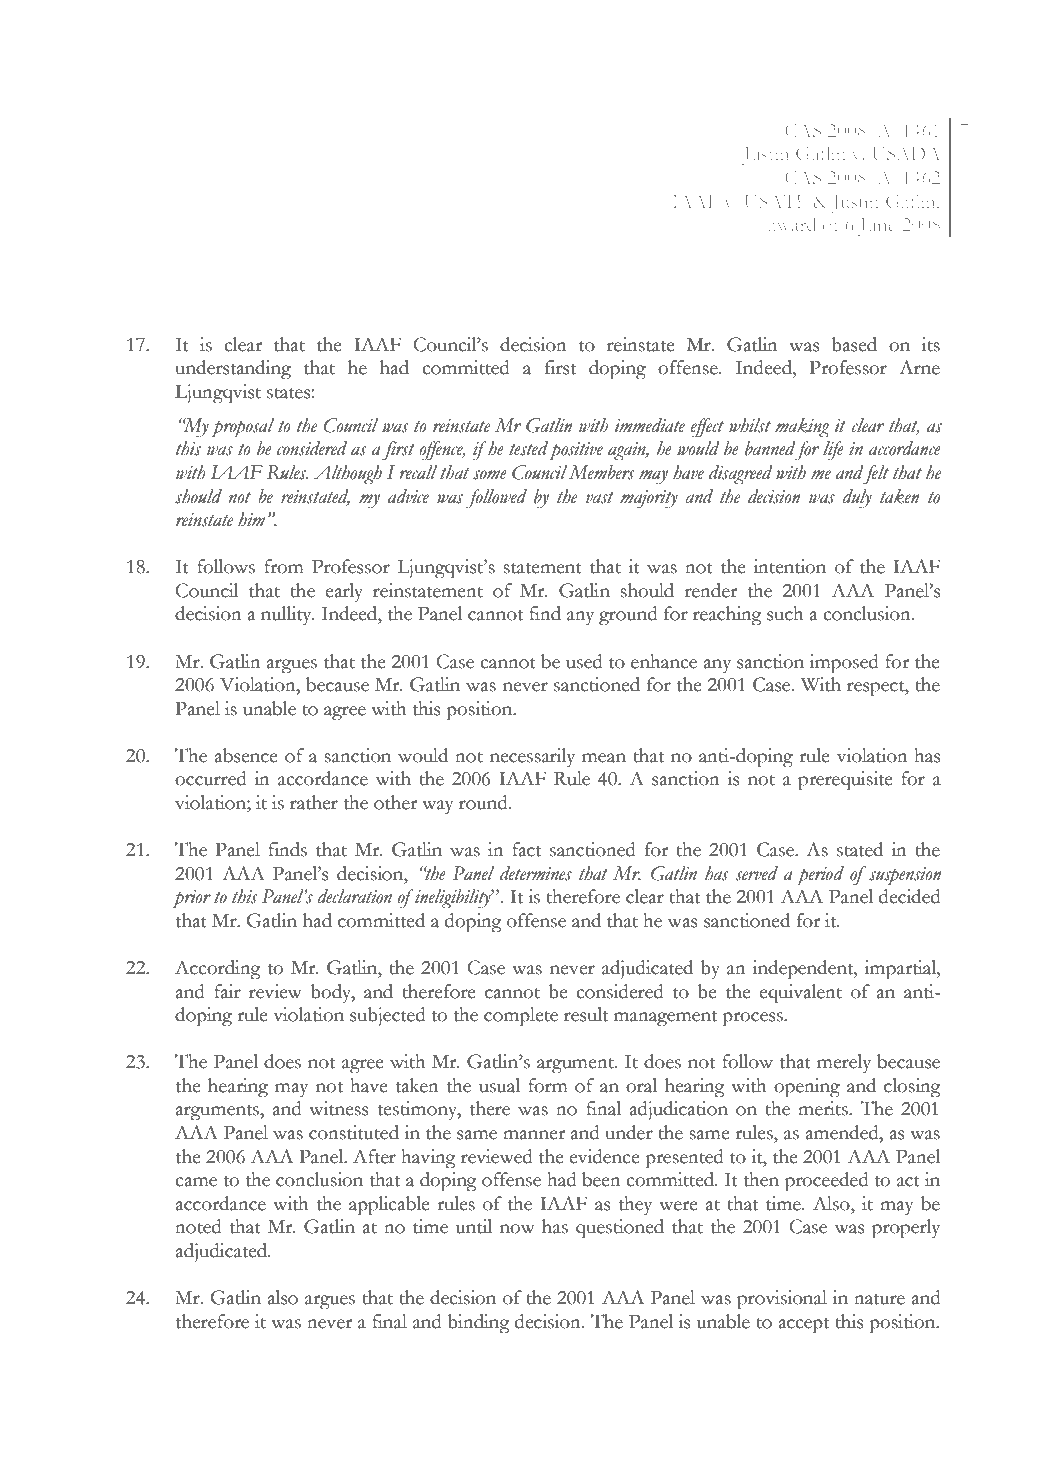 This screenshot has width=1040, height=1470. Describe the element at coordinates (584, 661) in the screenshot. I see `used` at that location.
